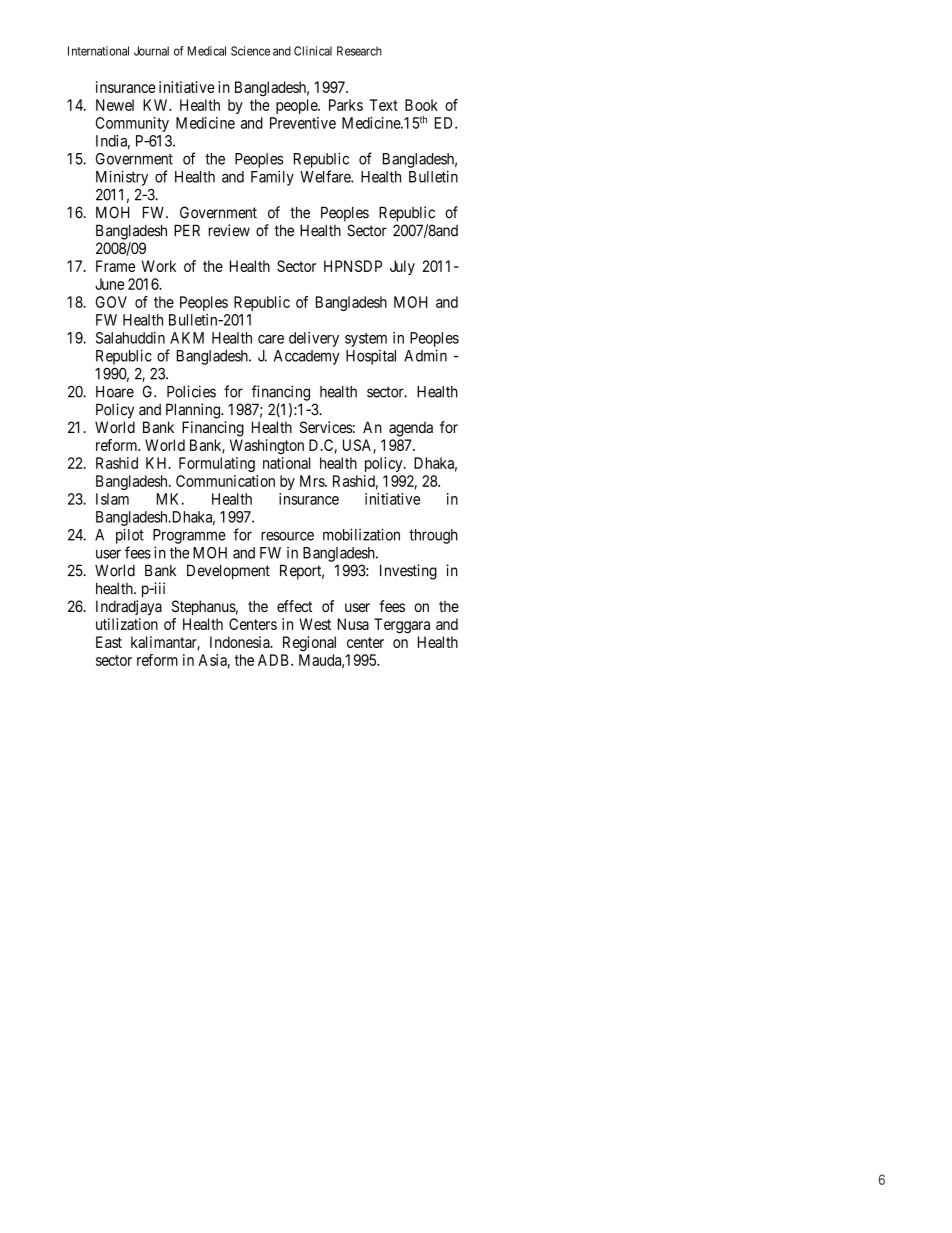  I want to click on July, so click(402, 267).
